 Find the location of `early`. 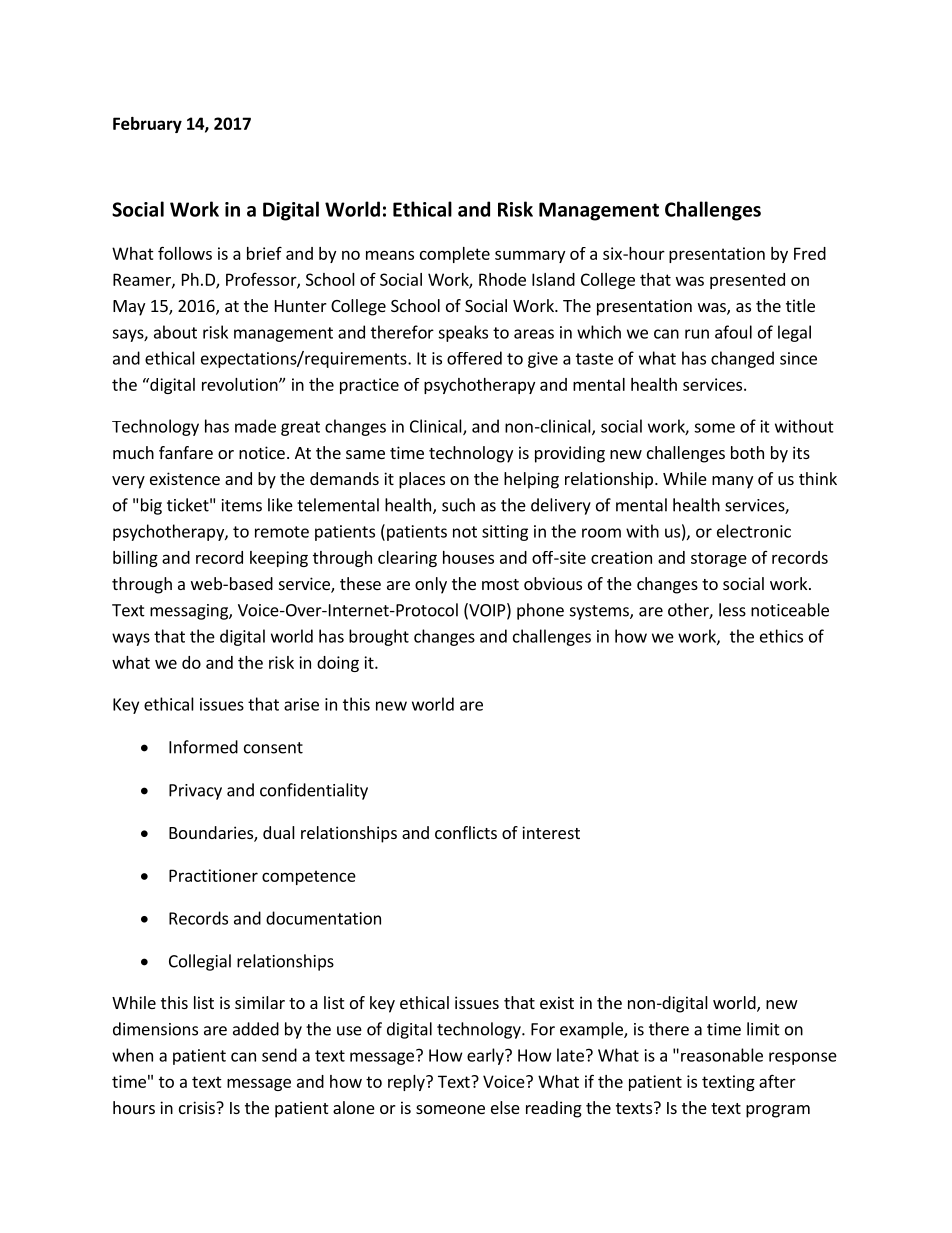

early is located at coordinates (486, 1056).
